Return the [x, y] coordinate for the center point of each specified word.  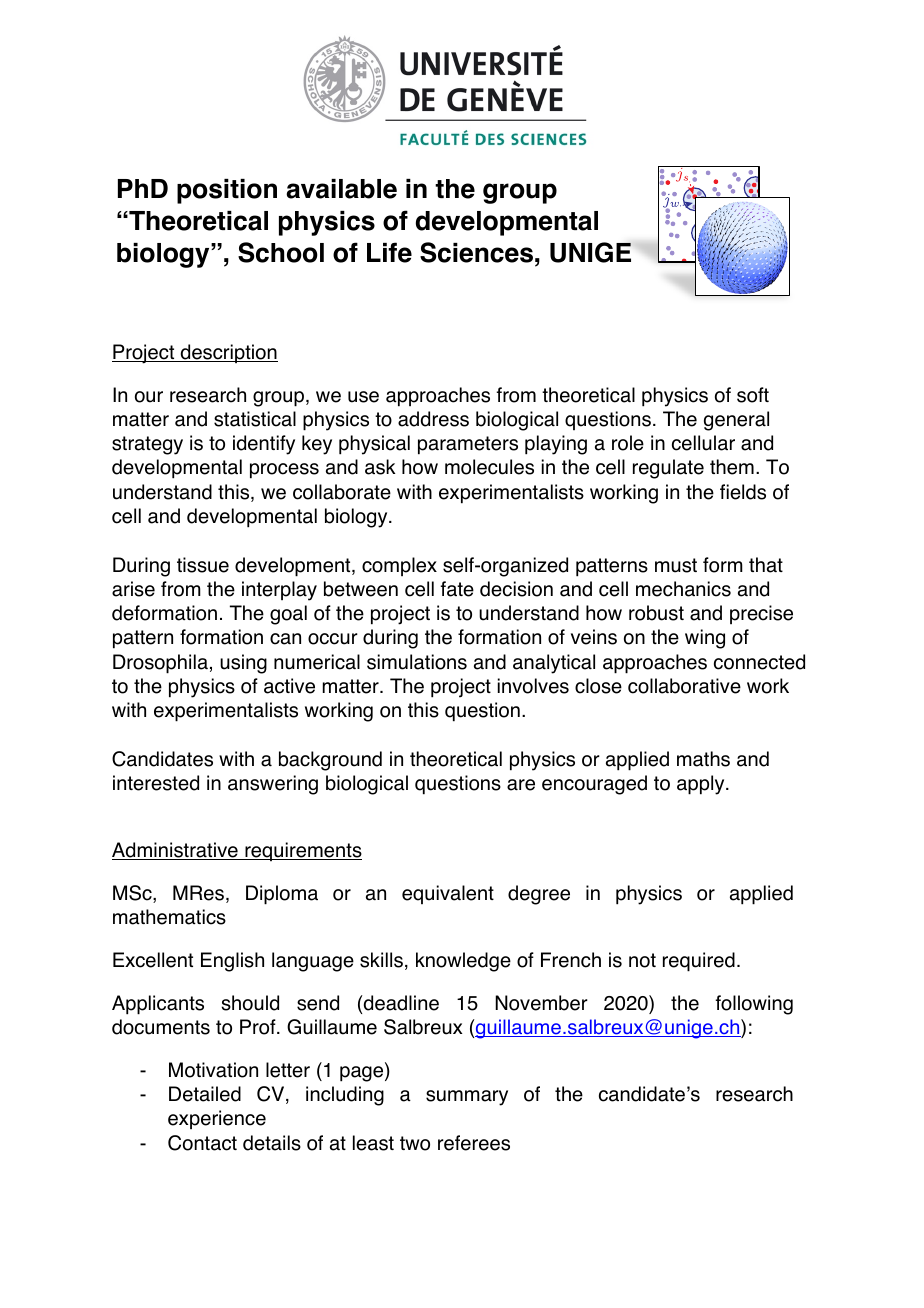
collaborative [684, 686]
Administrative [176, 851]
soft [753, 395]
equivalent [448, 894]
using [243, 664]
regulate [668, 469]
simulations [417, 662]
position [227, 191]
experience [217, 1119]
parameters [468, 445]
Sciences [476, 252]
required [699, 962]
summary [467, 1098]
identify [264, 445]
